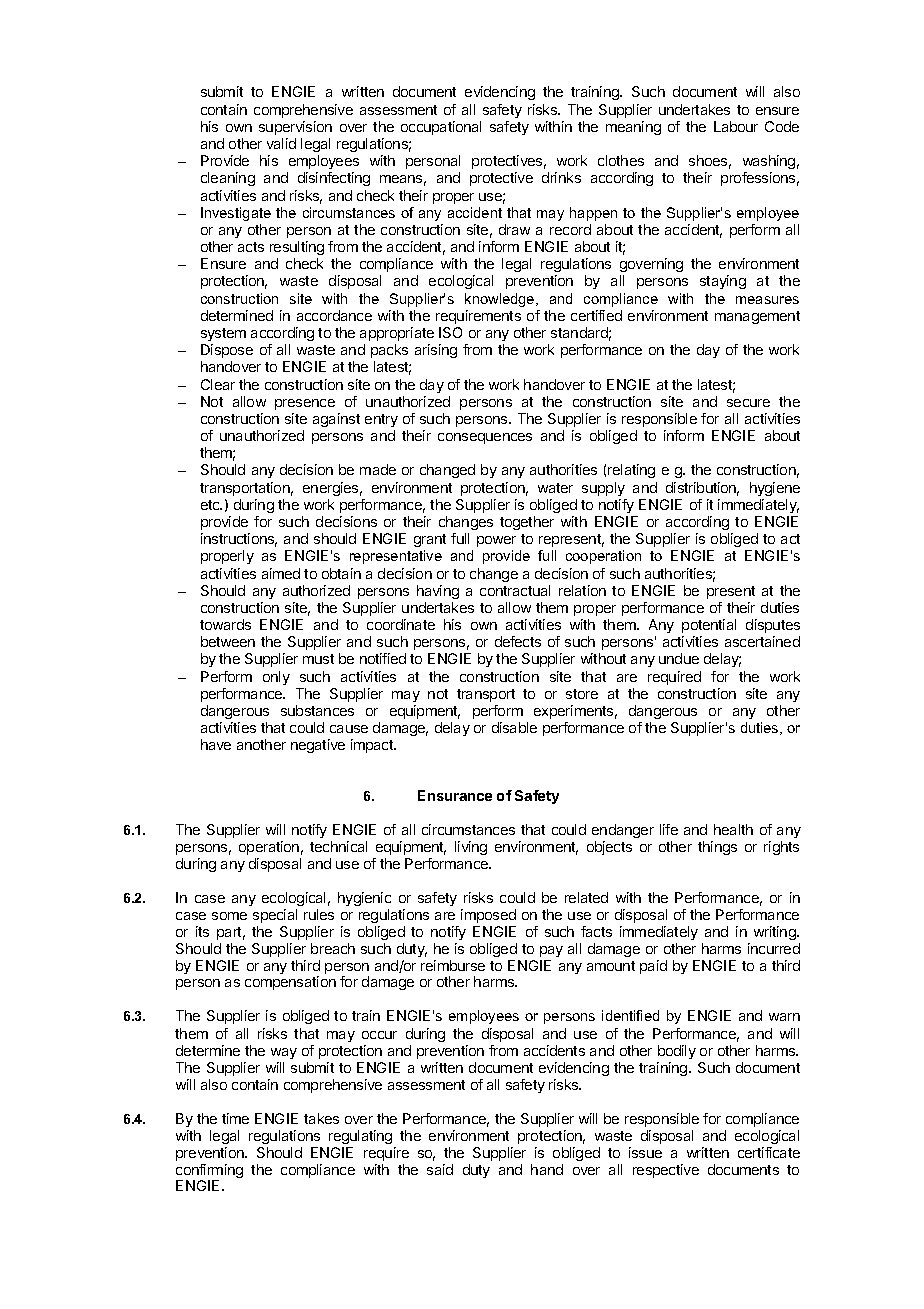 The image size is (924, 1309). I want to click on consequences, so click(485, 438).
